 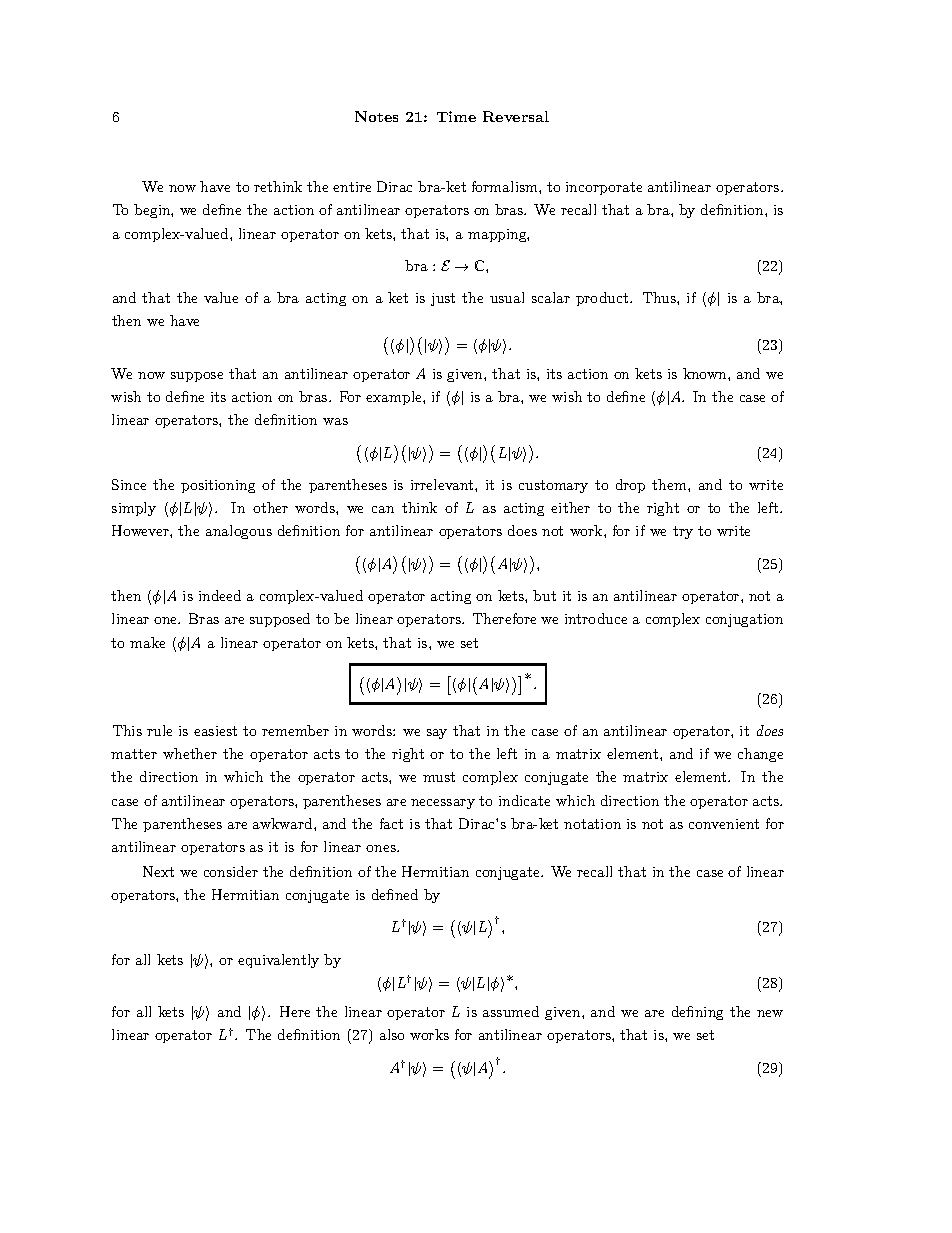 I want to click on them, so click(x=670, y=484).
